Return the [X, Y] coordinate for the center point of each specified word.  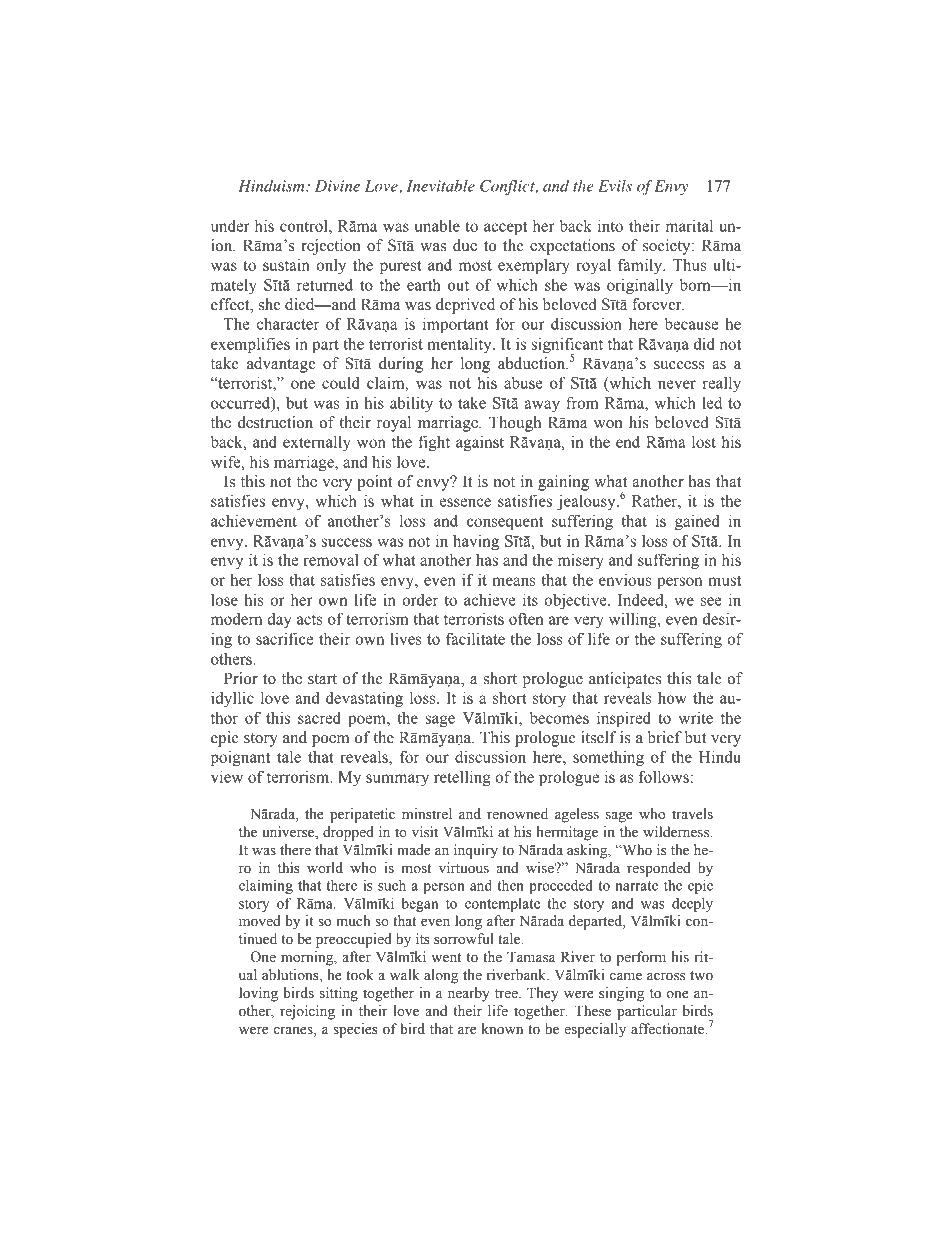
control [305, 226]
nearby [469, 994]
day [279, 620]
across [666, 977]
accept [505, 228]
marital [689, 225]
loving [258, 994]
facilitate [475, 638]
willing [634, 620]
